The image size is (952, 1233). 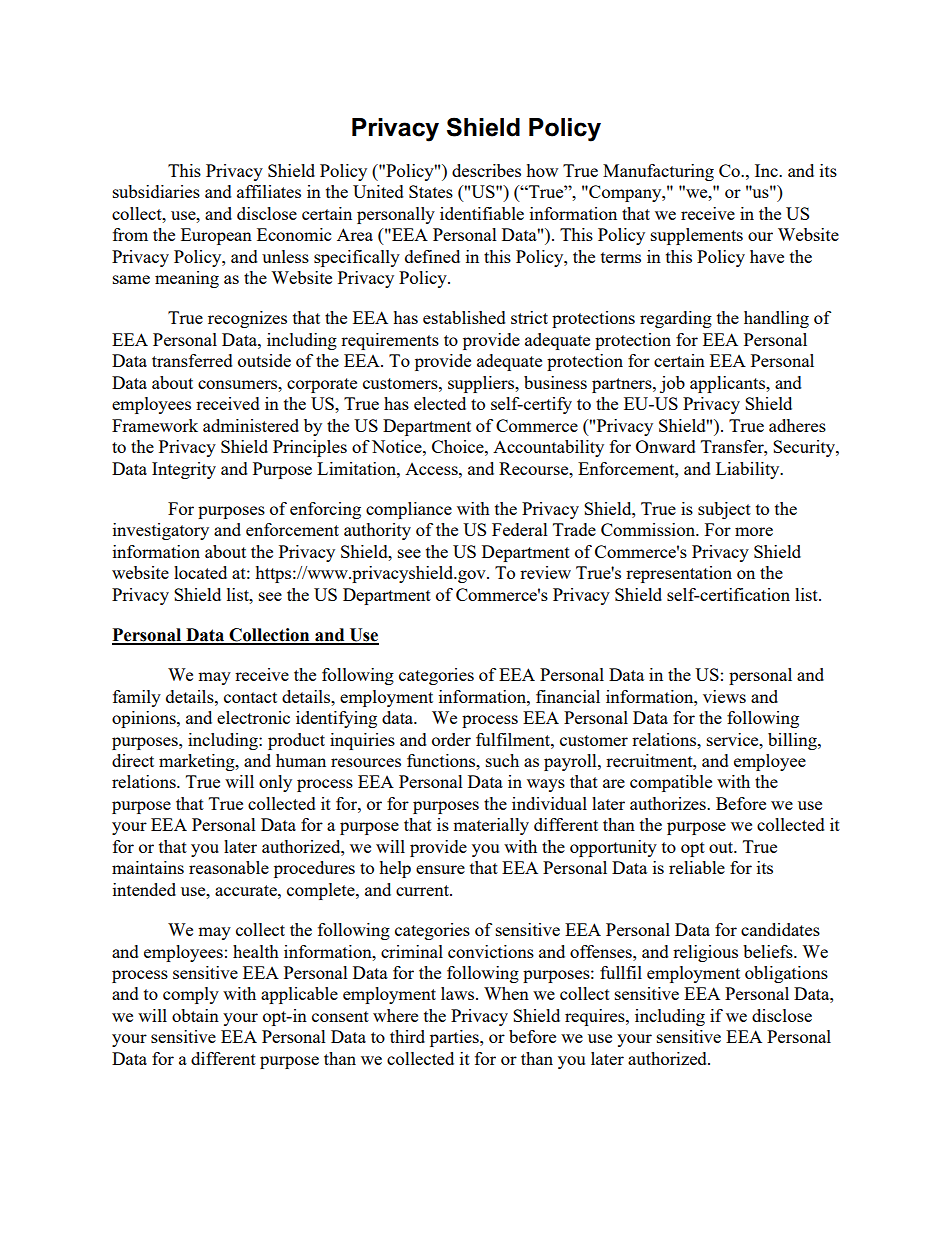 What do you see at coordinates (697, 236) in the image?
I see `supplements` at bounding box center [697, 236].
